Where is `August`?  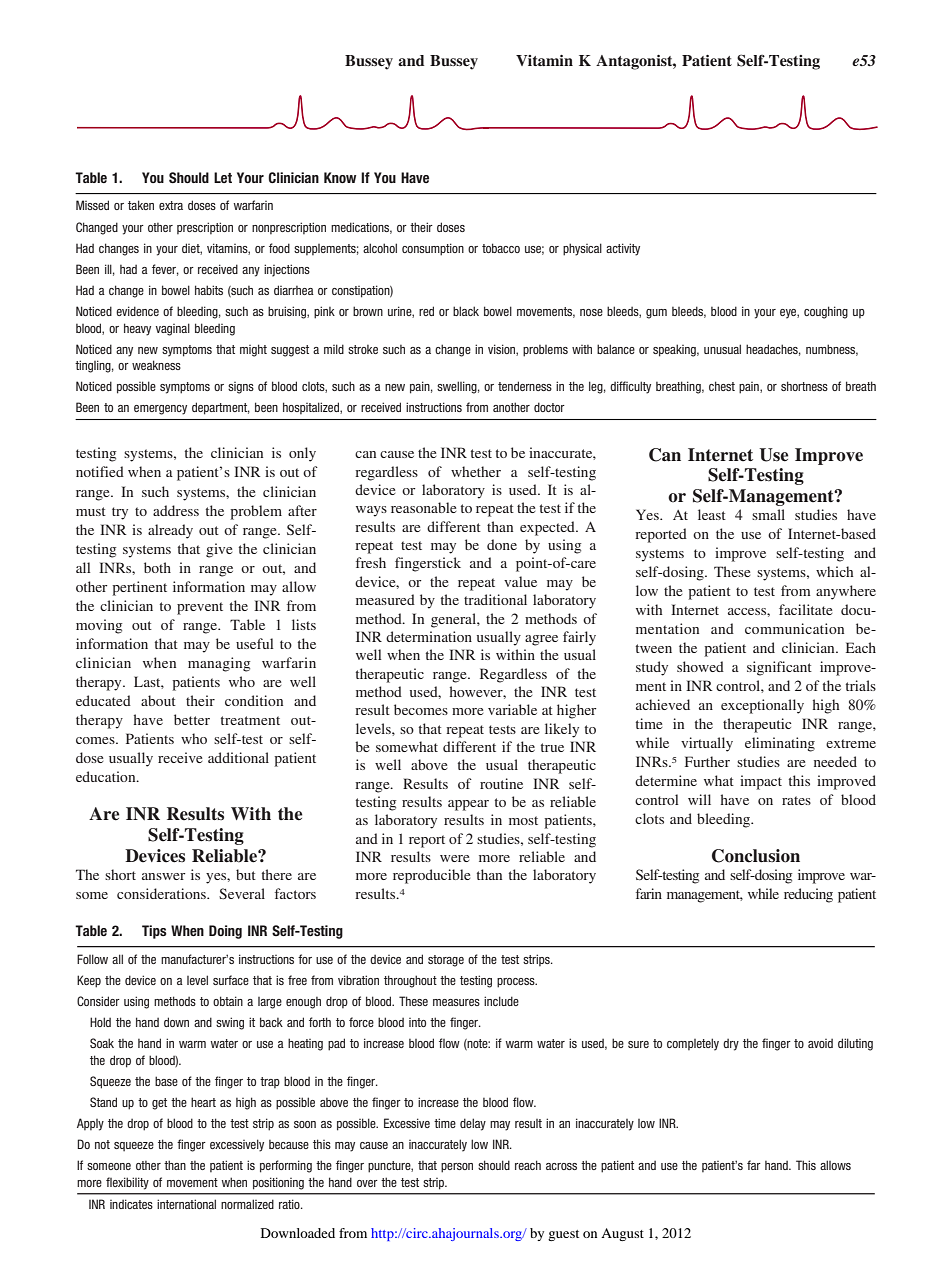
August is located at coordinates (622, 1234).
